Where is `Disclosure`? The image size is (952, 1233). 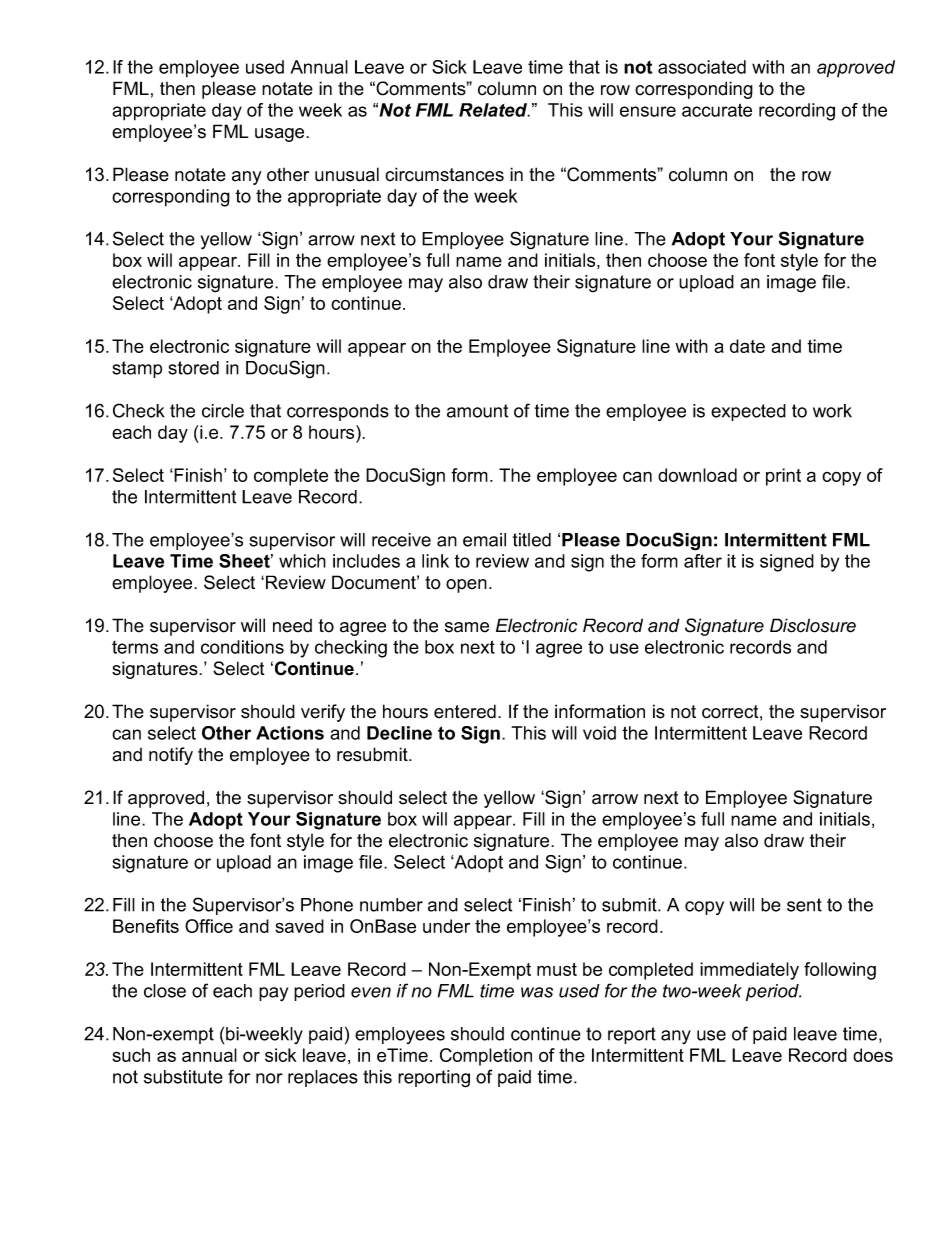
Disclosure is located at coordinates (813, 625).
